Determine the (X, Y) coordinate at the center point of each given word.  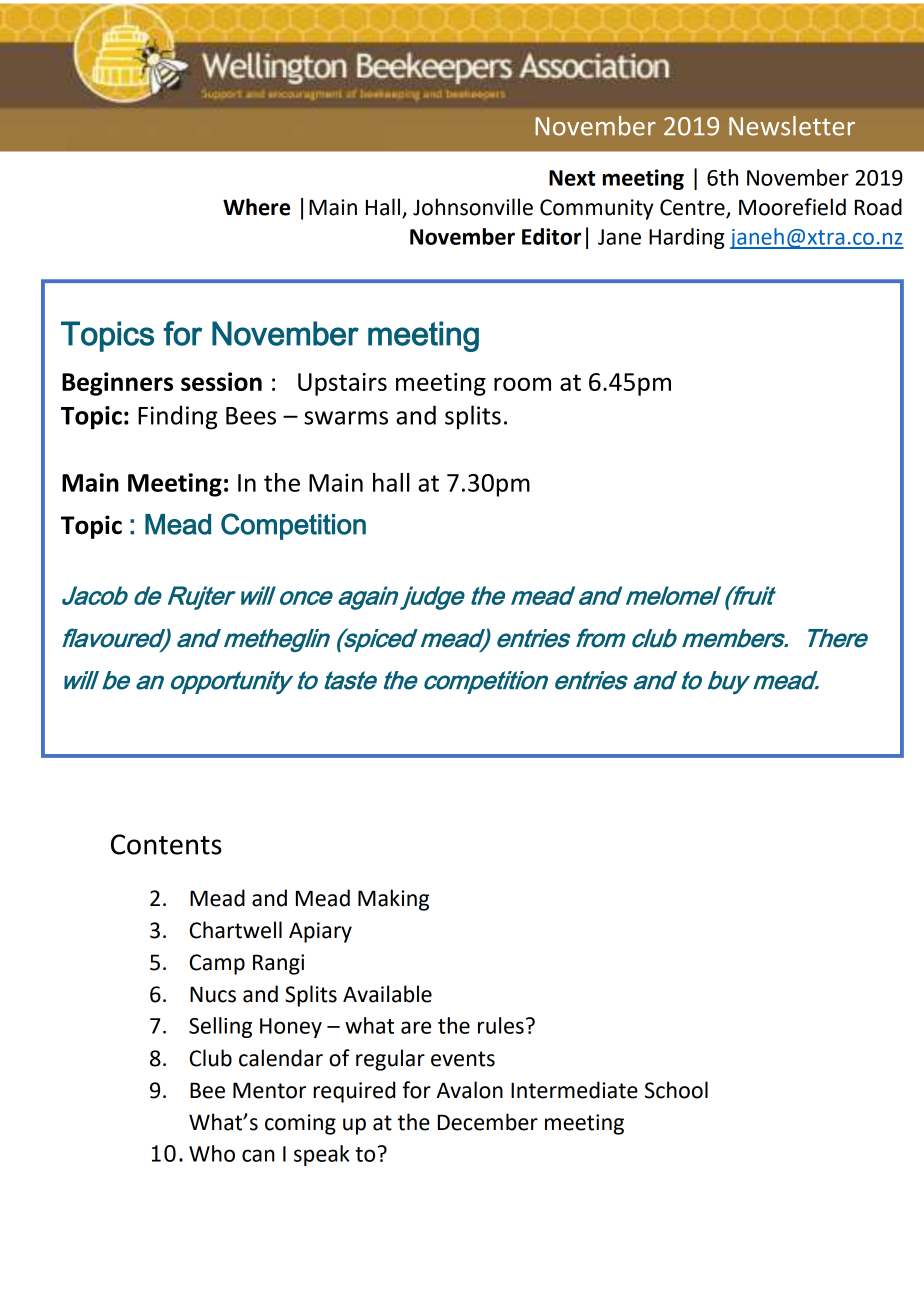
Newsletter (792, 126)
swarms (346, 418)
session (221, 381)
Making (393, 900)
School (676, 1090)
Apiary (320, 932)
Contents (166, 844)
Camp (217, 964)
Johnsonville (473, 207)
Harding (686, 238)
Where (256, 207)
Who (212, 1153)
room (522, 384)
